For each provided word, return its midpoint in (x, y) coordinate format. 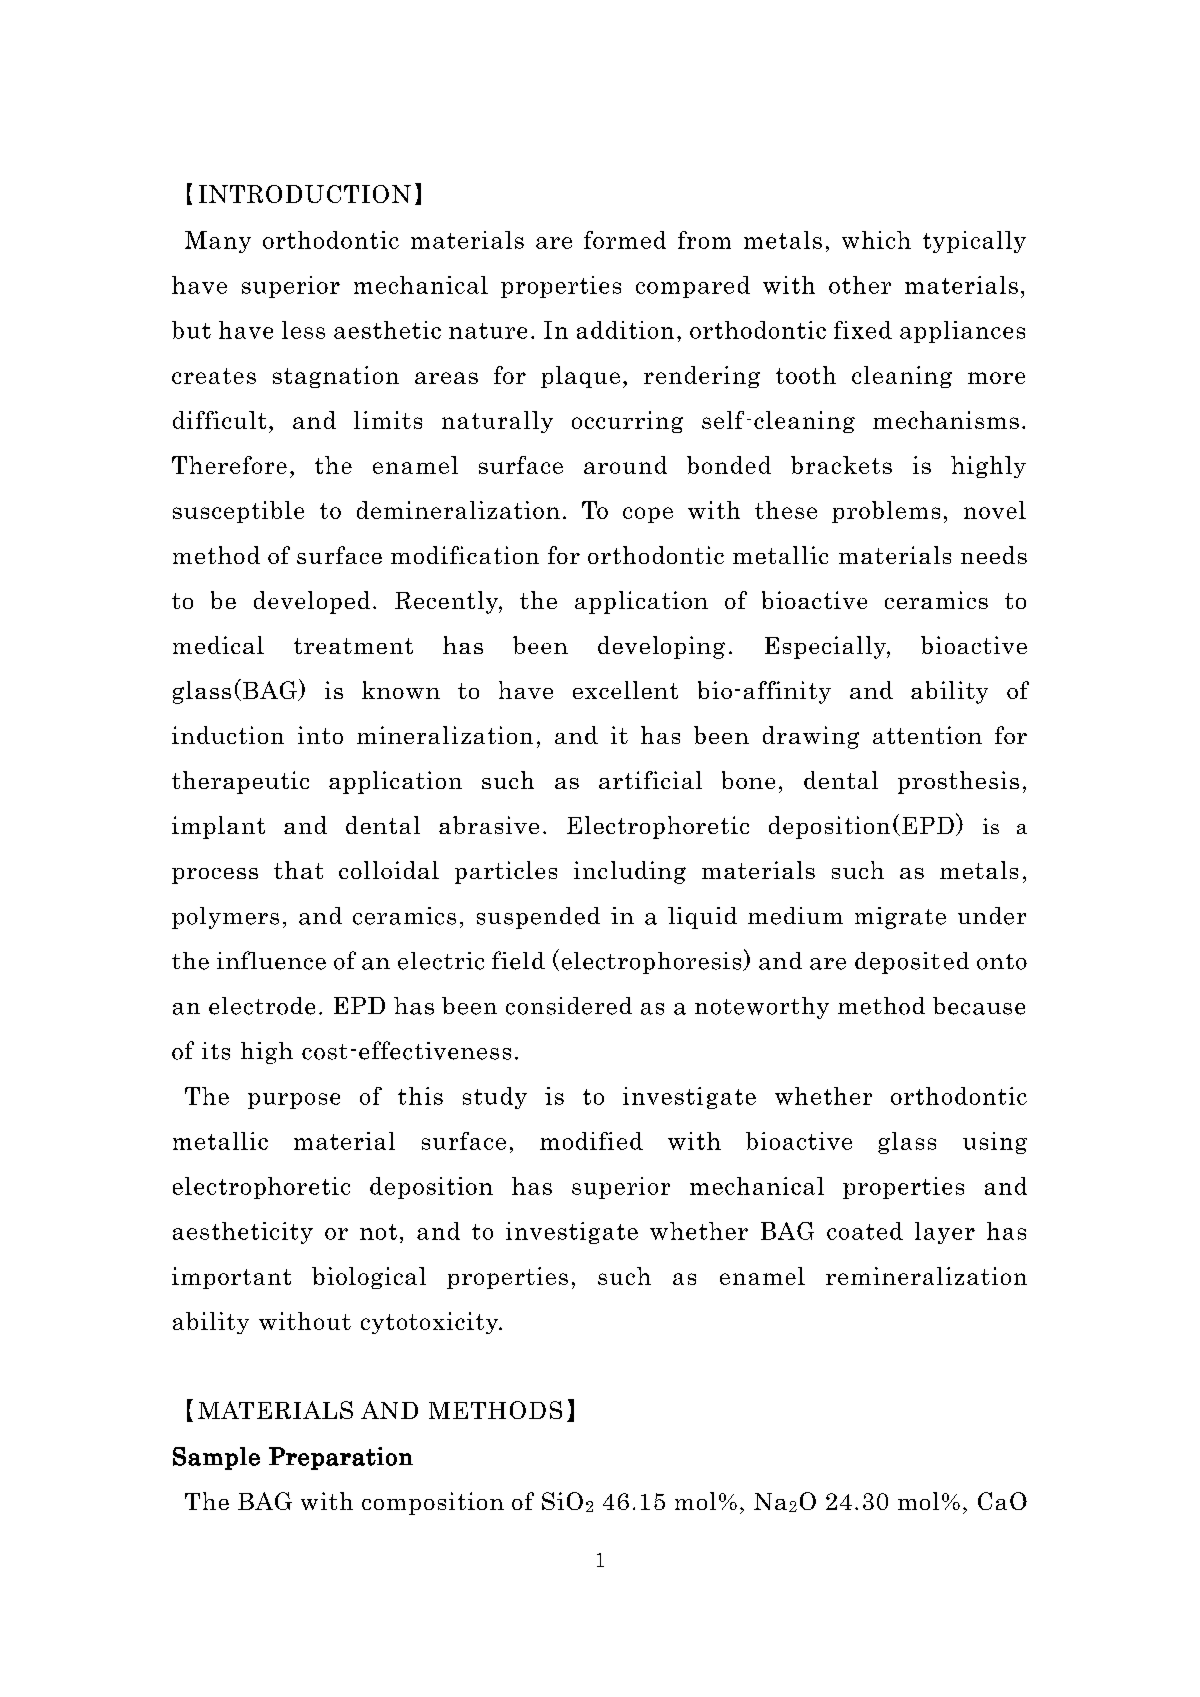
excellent (625, 690)
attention (927, 735)
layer (945, 1233)
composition (433, 1503)
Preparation (341, 1458)
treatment (353, 646)
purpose (294, 1101)
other (860, 285)
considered (569, 1006)
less (303, 330)
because (979, 1006)
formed (625, 240)
